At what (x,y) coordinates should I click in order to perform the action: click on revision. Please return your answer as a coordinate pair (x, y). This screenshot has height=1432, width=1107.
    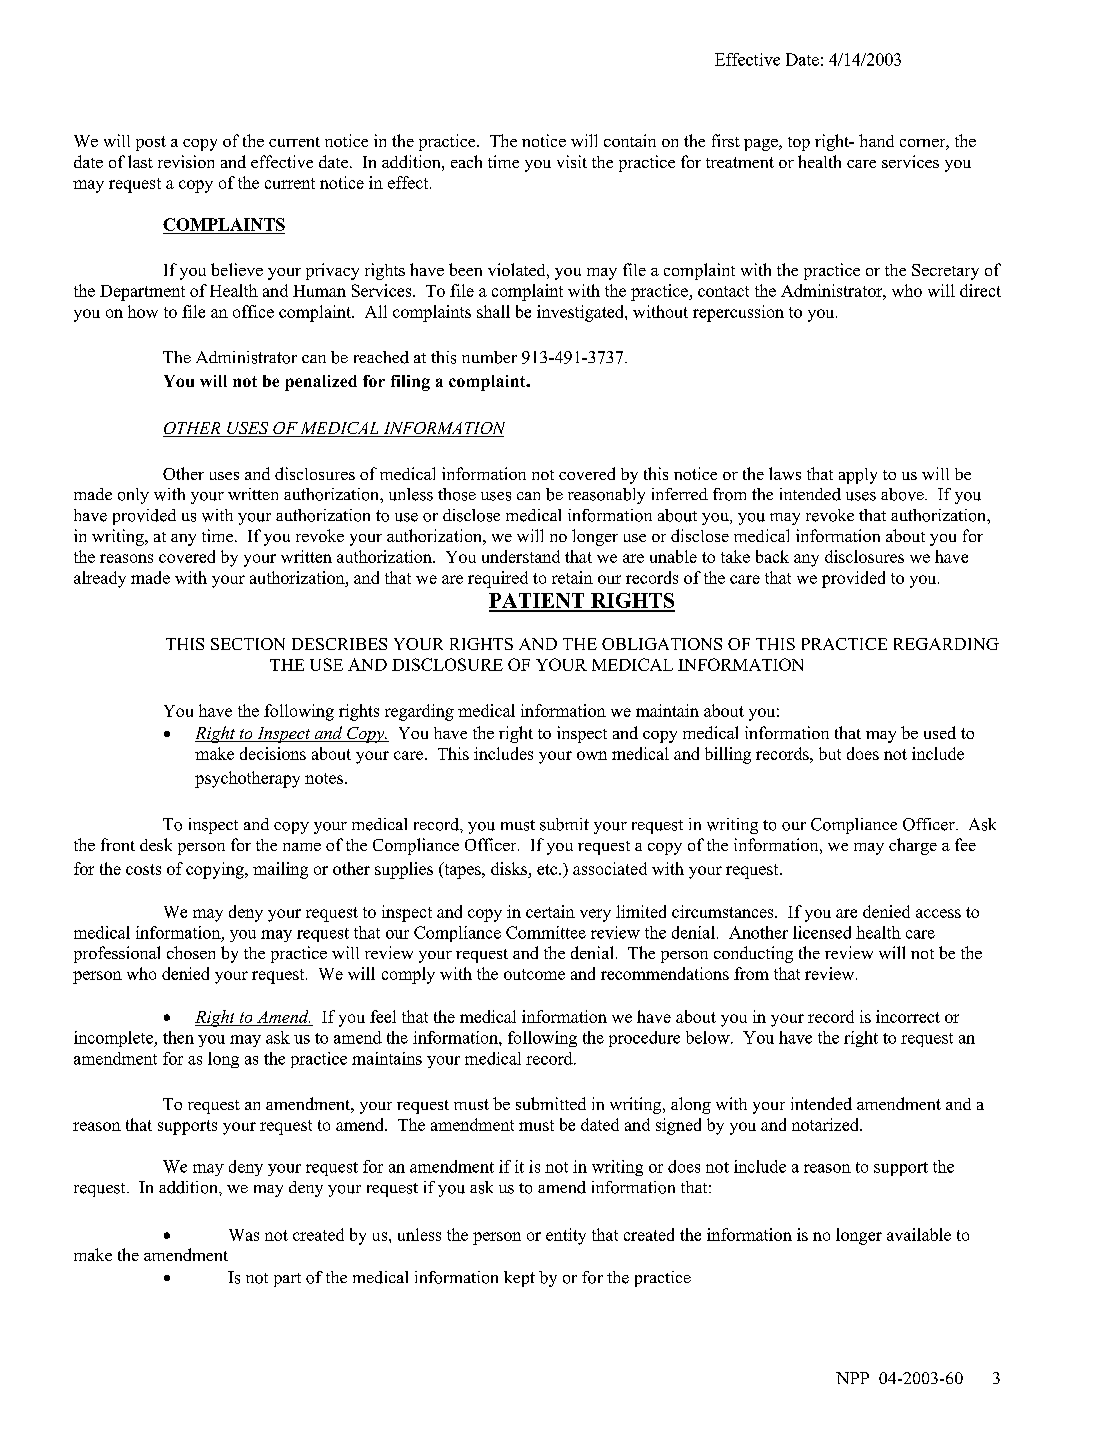
    Looking at the image, I should click on (186, 161).
